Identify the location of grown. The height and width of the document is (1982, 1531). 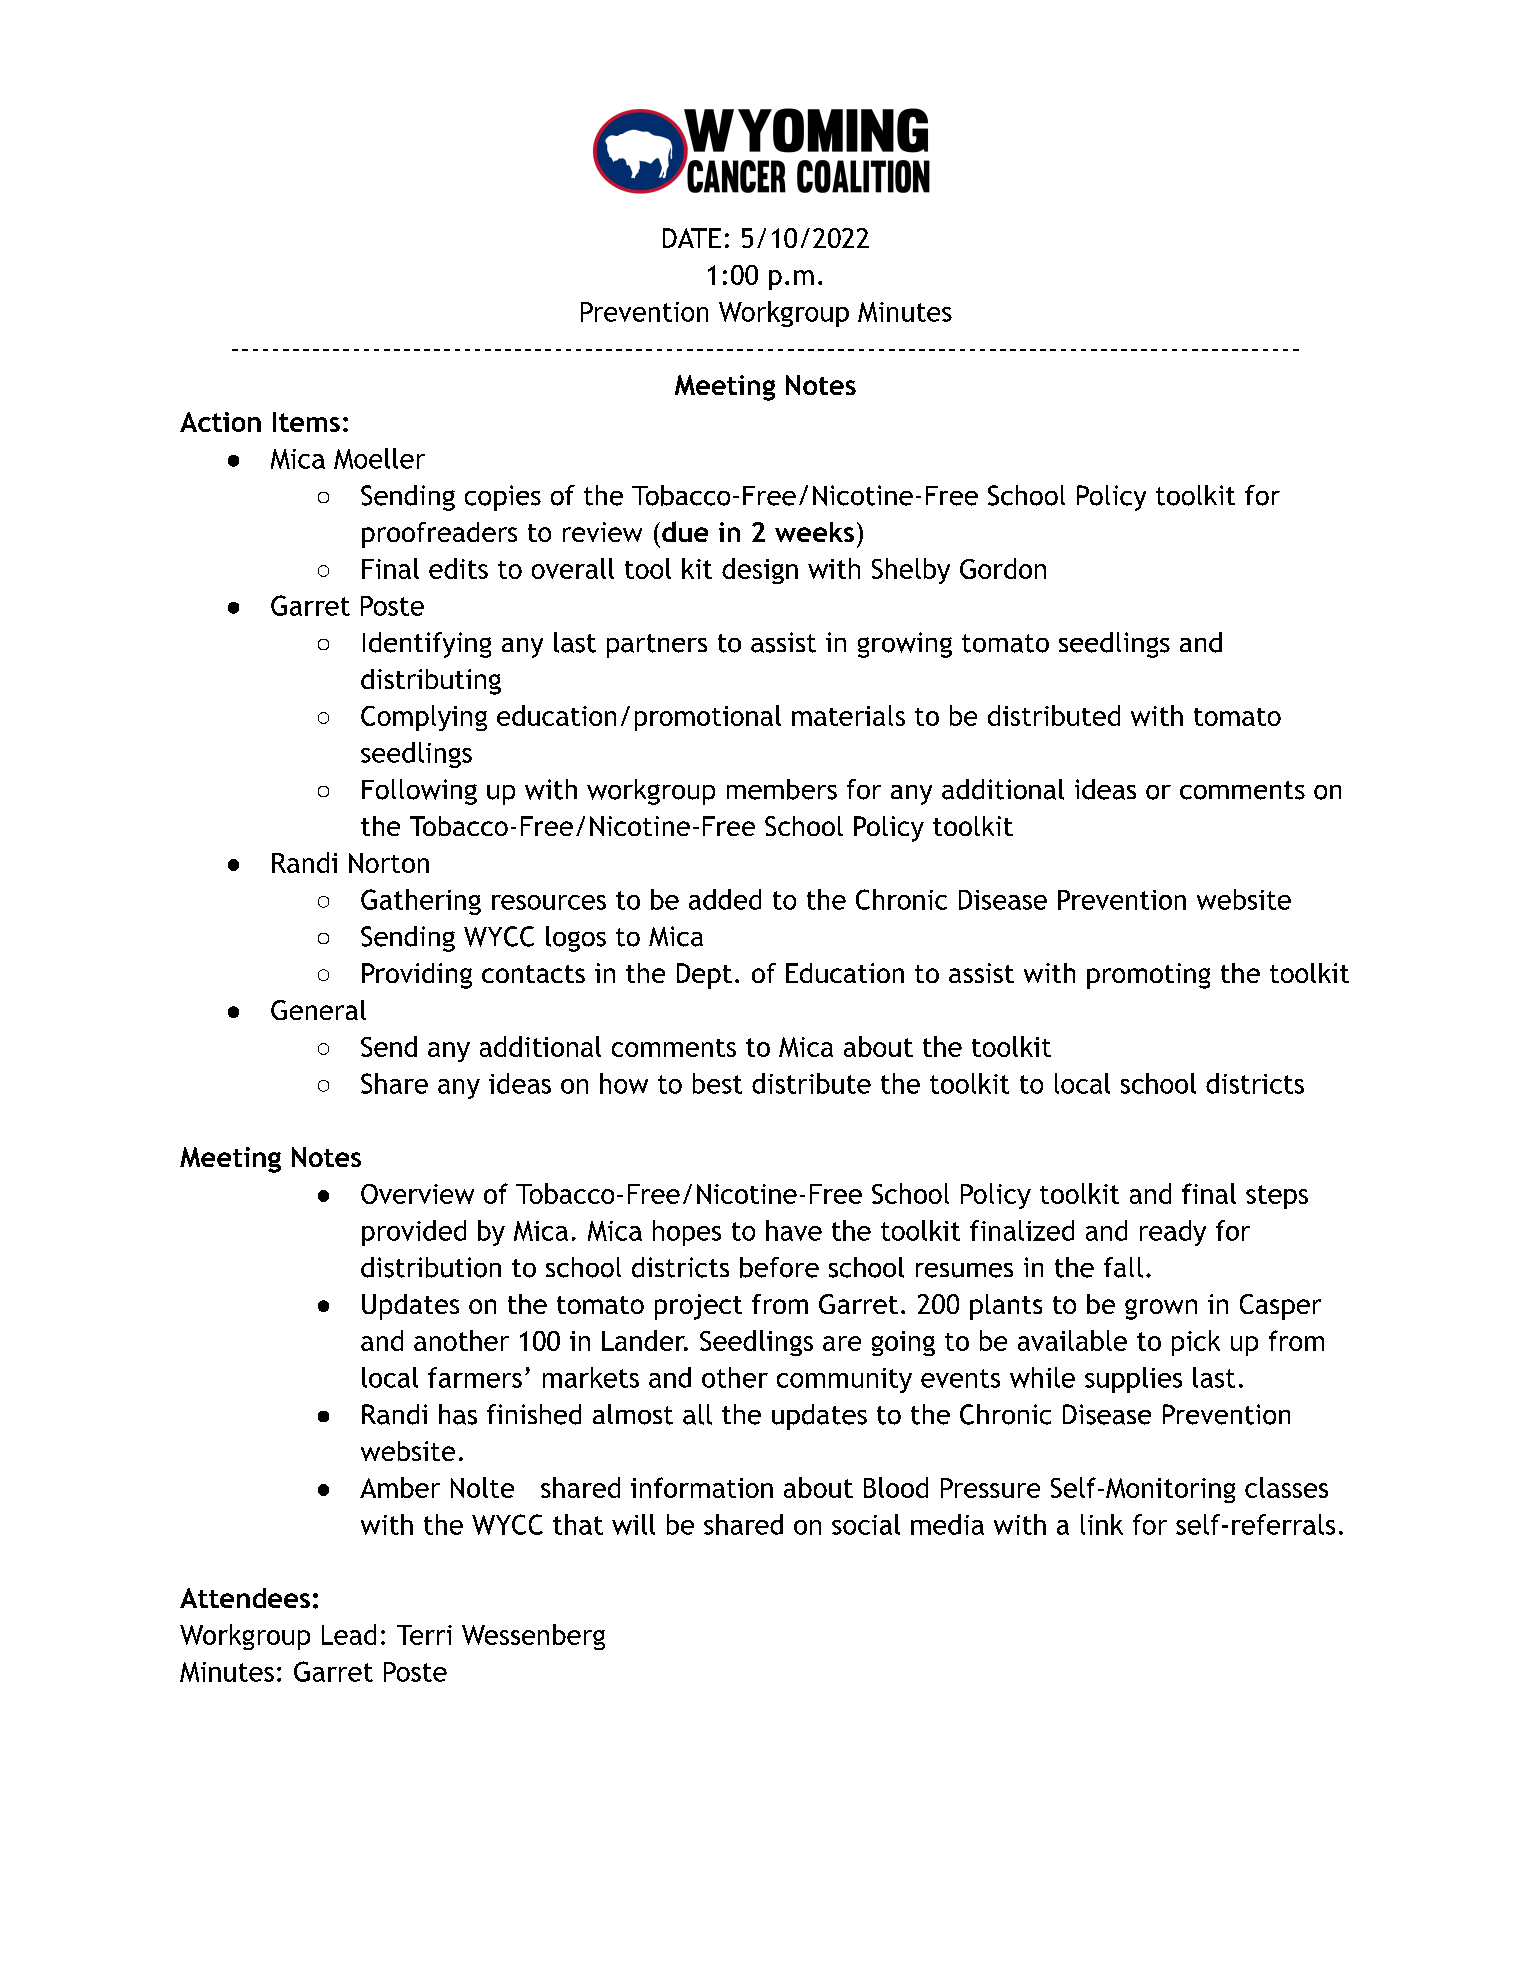
(1161, 1309).
